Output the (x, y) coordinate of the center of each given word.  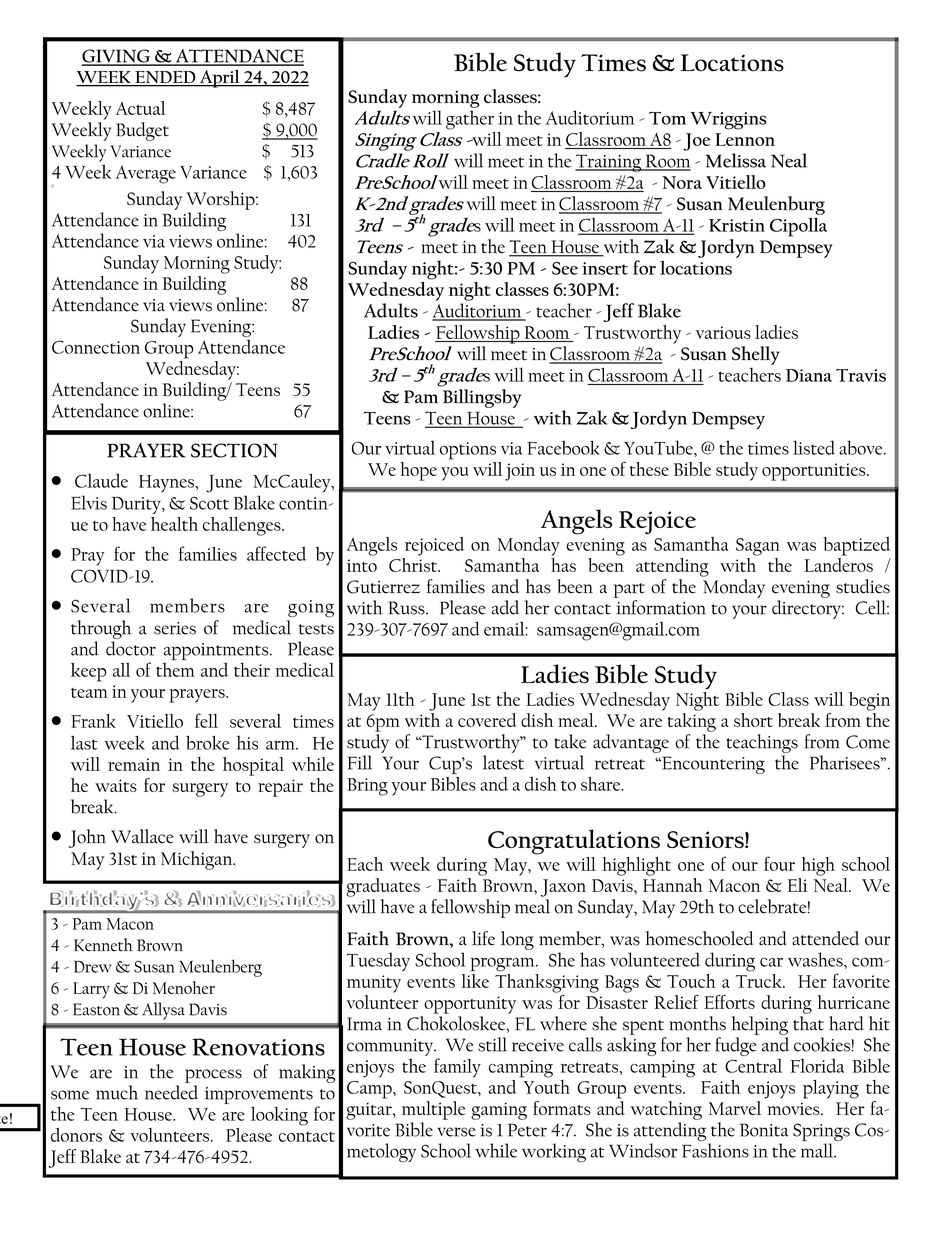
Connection (96, 347)
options (468, 451)
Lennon (745, 139)
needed (171, 1092)
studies (863, 586)
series (175, 628)
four (779, 863)
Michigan (198, 860)
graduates (383, 887)
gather (470, 120)
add (505, 607)
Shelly (755, 355)
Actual (141, 108)
